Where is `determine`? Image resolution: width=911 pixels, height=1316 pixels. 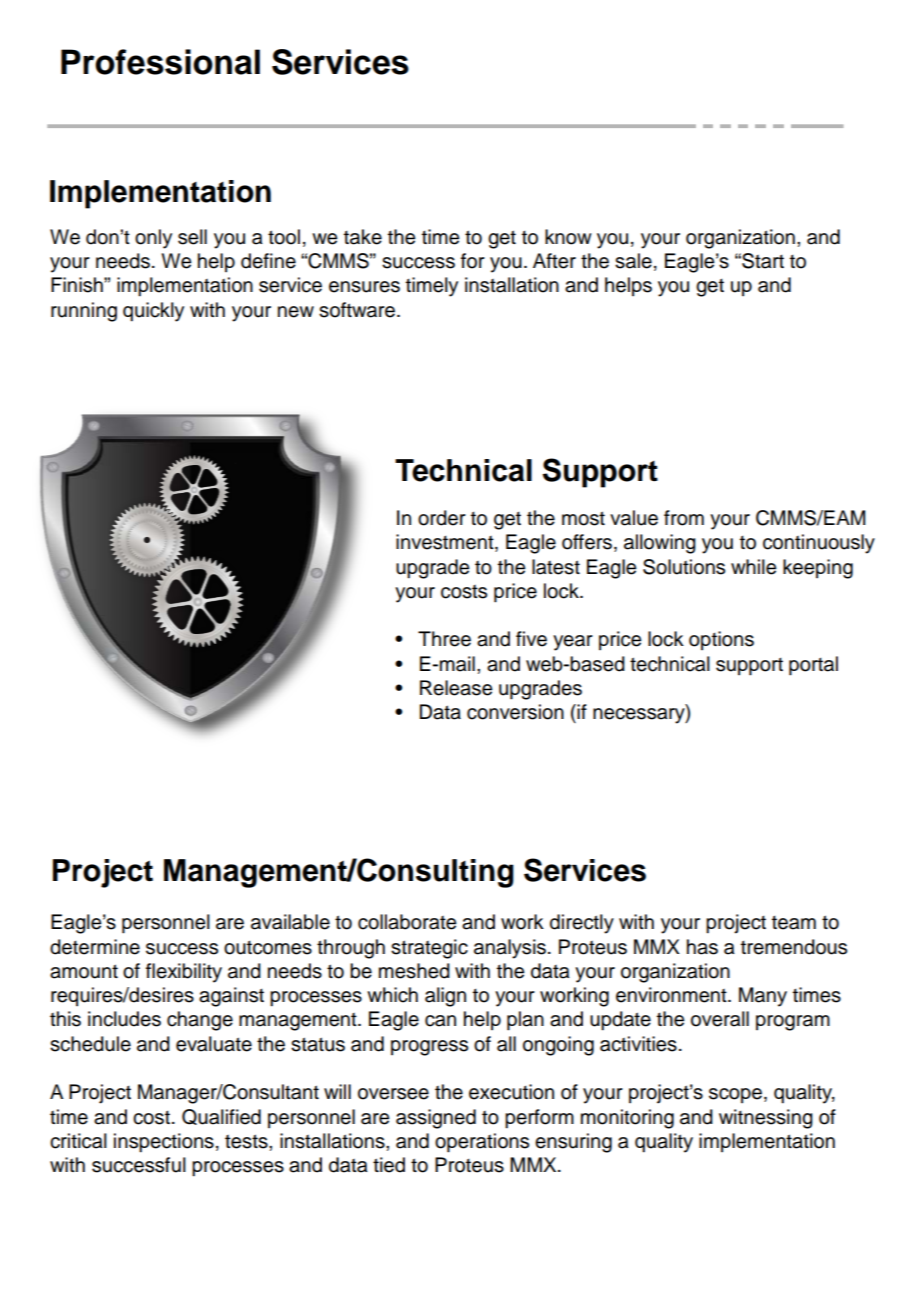
determine is located at coordinates (95, 947).
